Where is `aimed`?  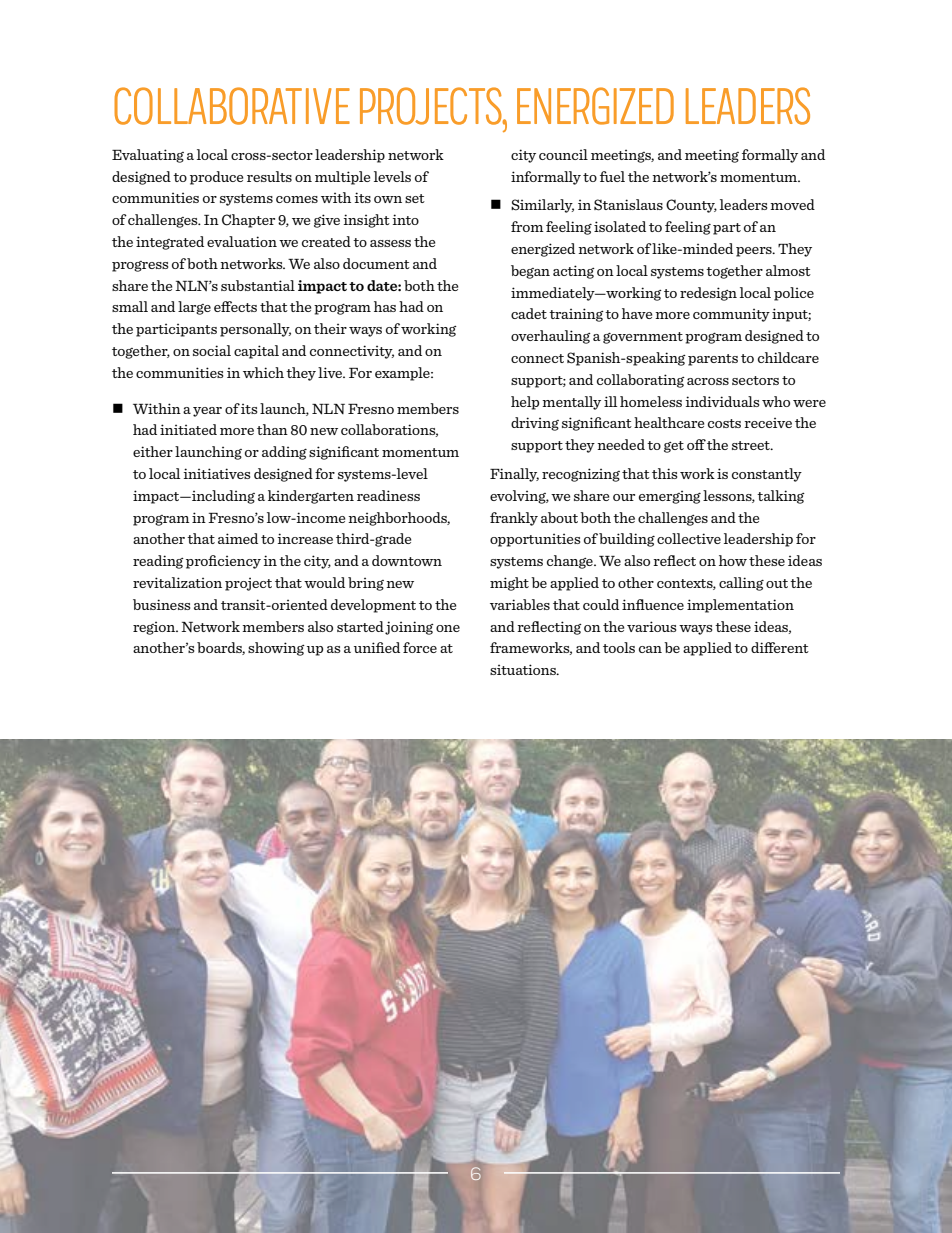 aimed is located at coordinates (238, 538).
